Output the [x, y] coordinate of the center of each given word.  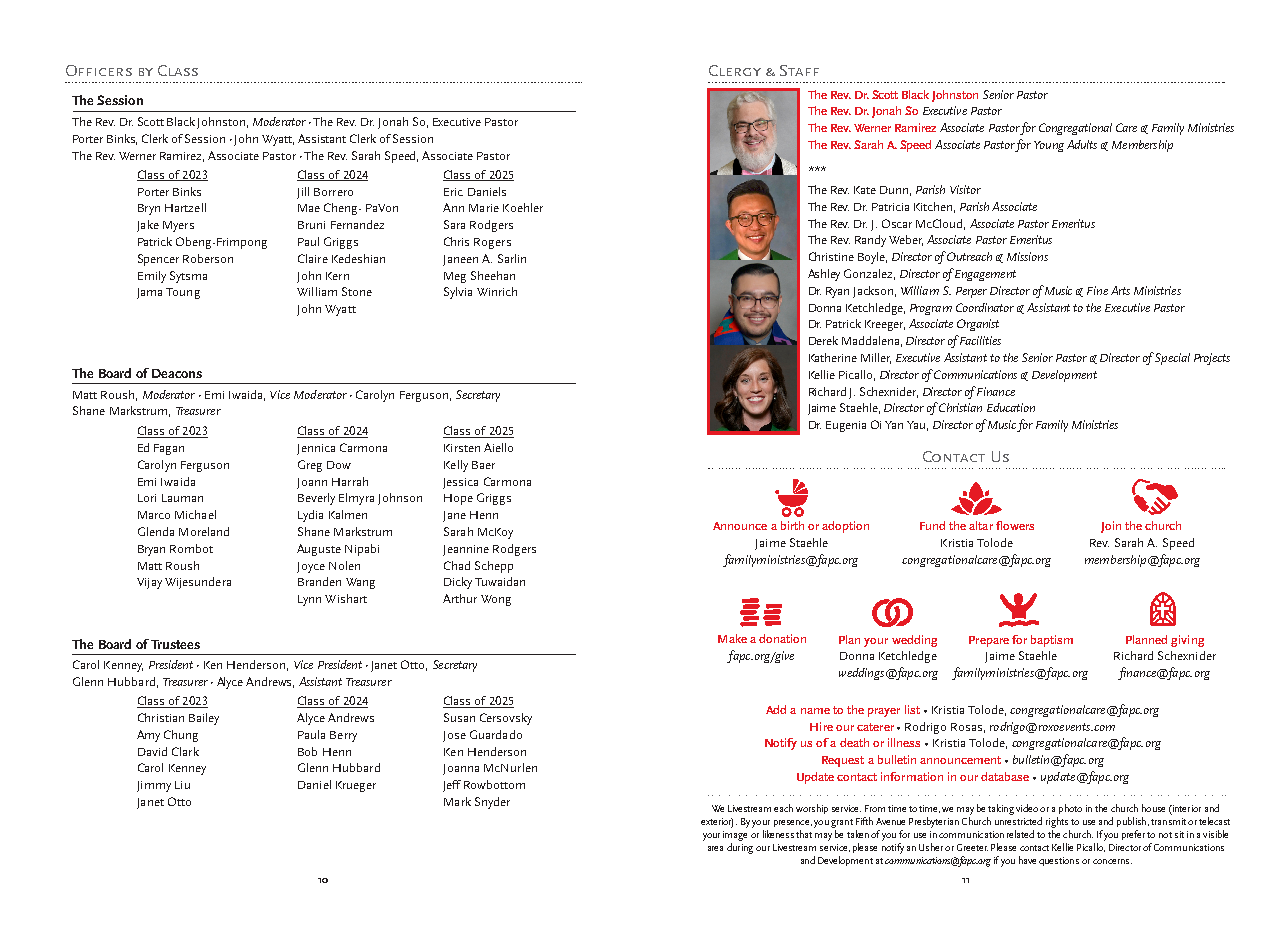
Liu [182, 785]
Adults [1082, 144]
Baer [483, 465]
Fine [1097, 290]
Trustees [175, 644]
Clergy [735, 70]
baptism [1052, 641]
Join [1111, 527]
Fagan [169, 449]
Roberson [208, 258]
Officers [99, 70]
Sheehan [493, 275]
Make [732, 638]
